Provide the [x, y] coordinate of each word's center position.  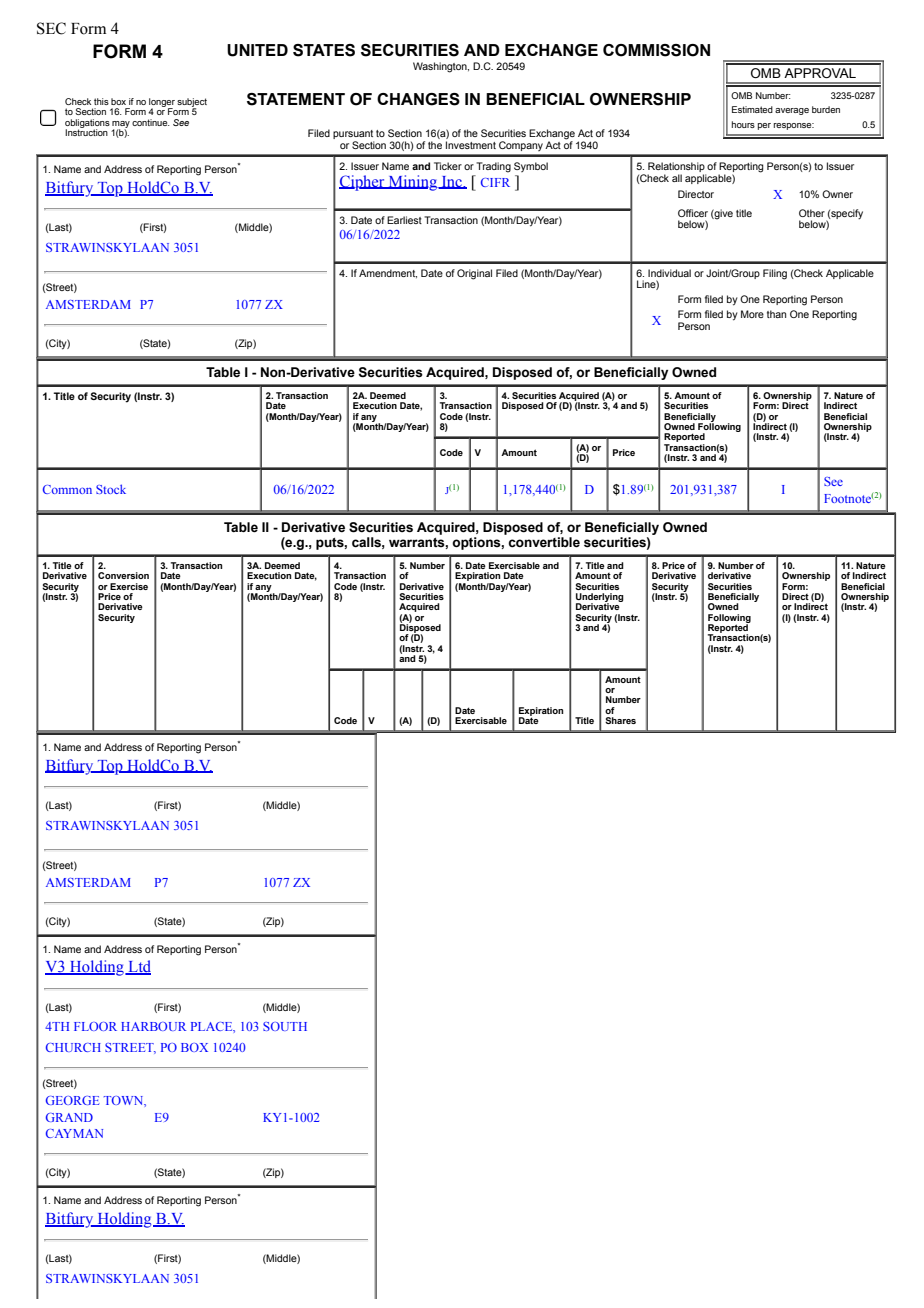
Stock [111, 489]
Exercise [129, 586]
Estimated [752, 109]
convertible [544, 542]
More [752, 314]
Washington [441, 67]
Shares [620, 720]
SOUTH [285, 1026]
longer [162, 103]
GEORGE [72, 1100]
